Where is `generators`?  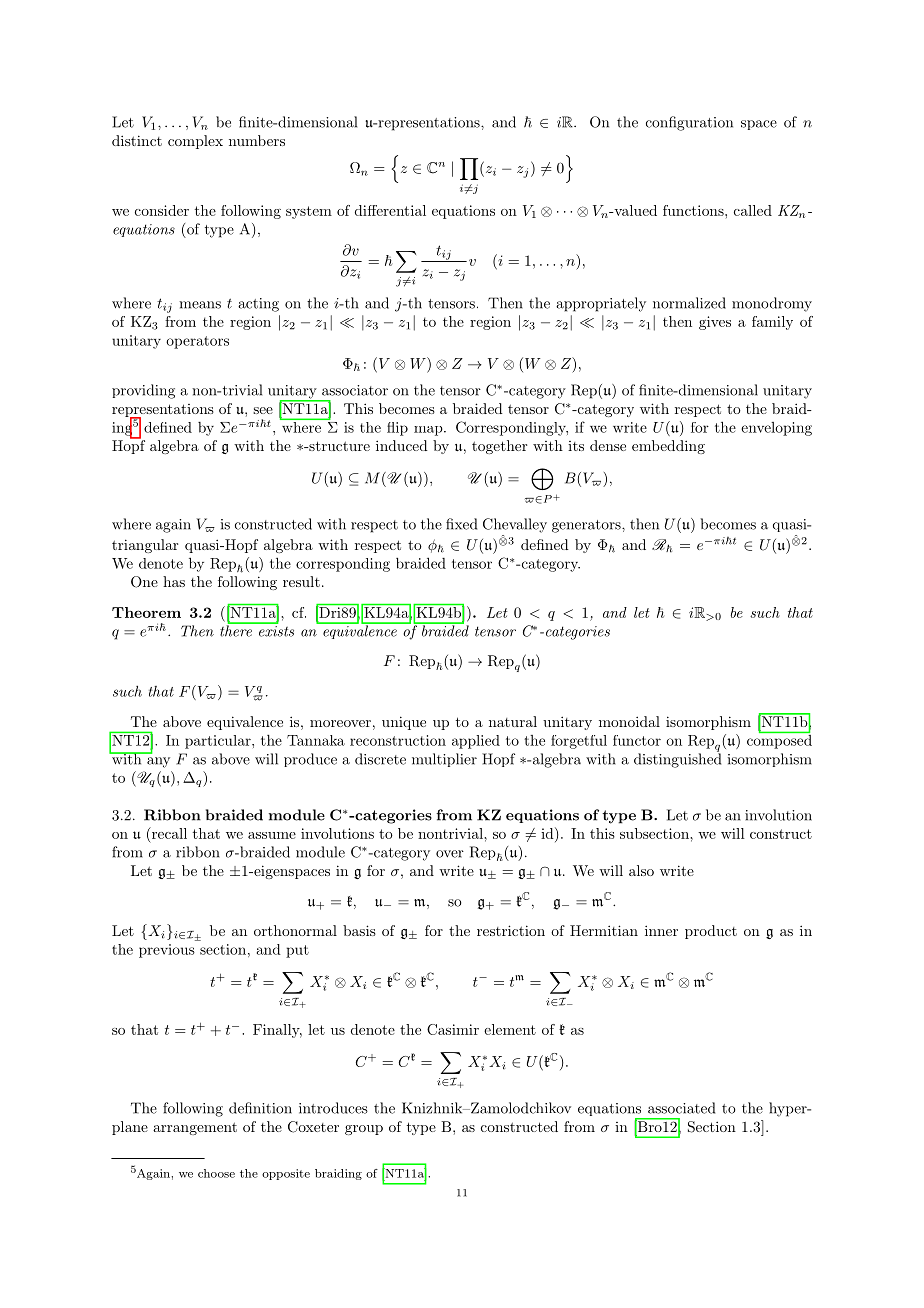
generators is located at coordinates (587, 526).
